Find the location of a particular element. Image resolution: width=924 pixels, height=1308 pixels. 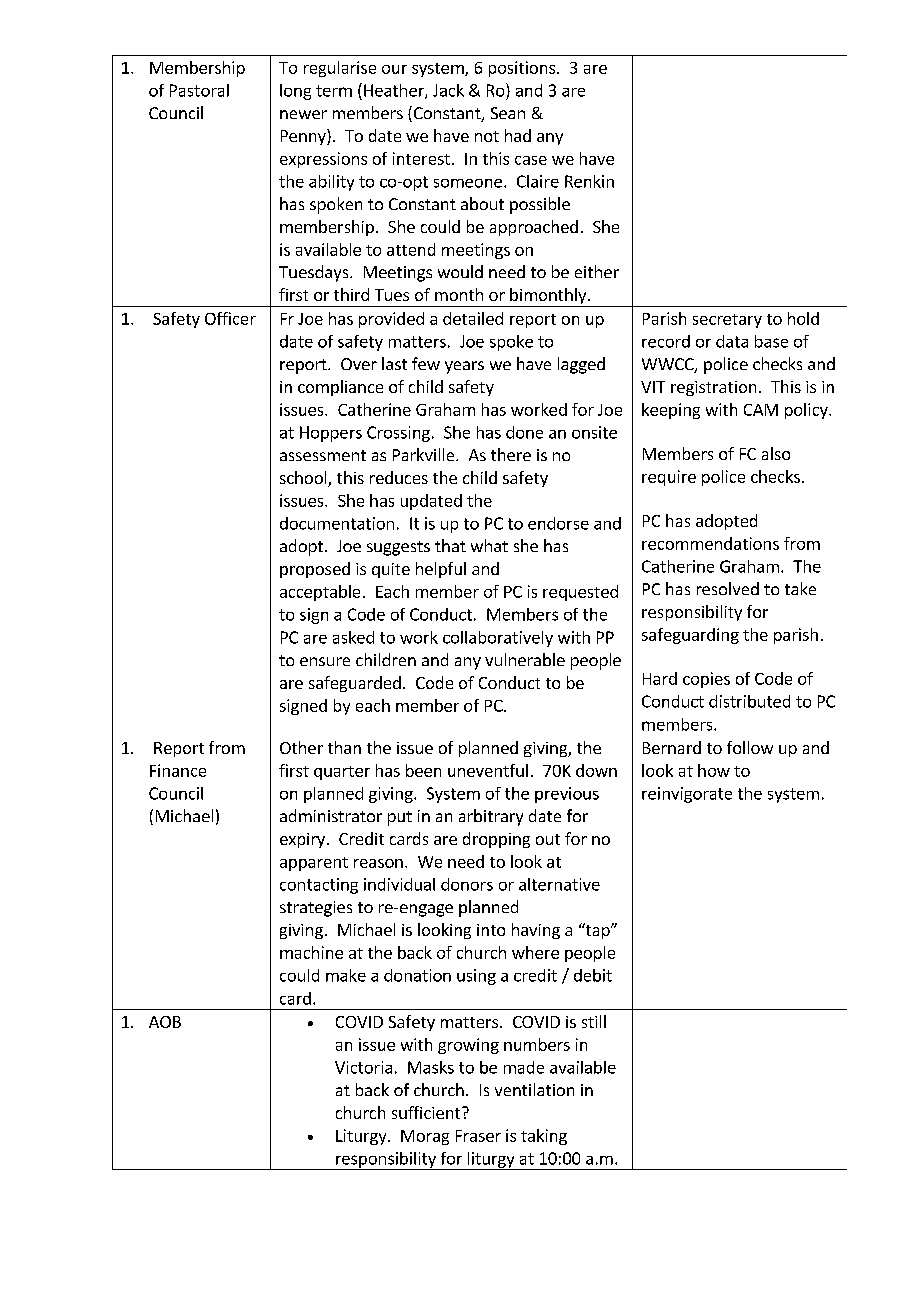

Sean is located at coordinates (508, 113).
